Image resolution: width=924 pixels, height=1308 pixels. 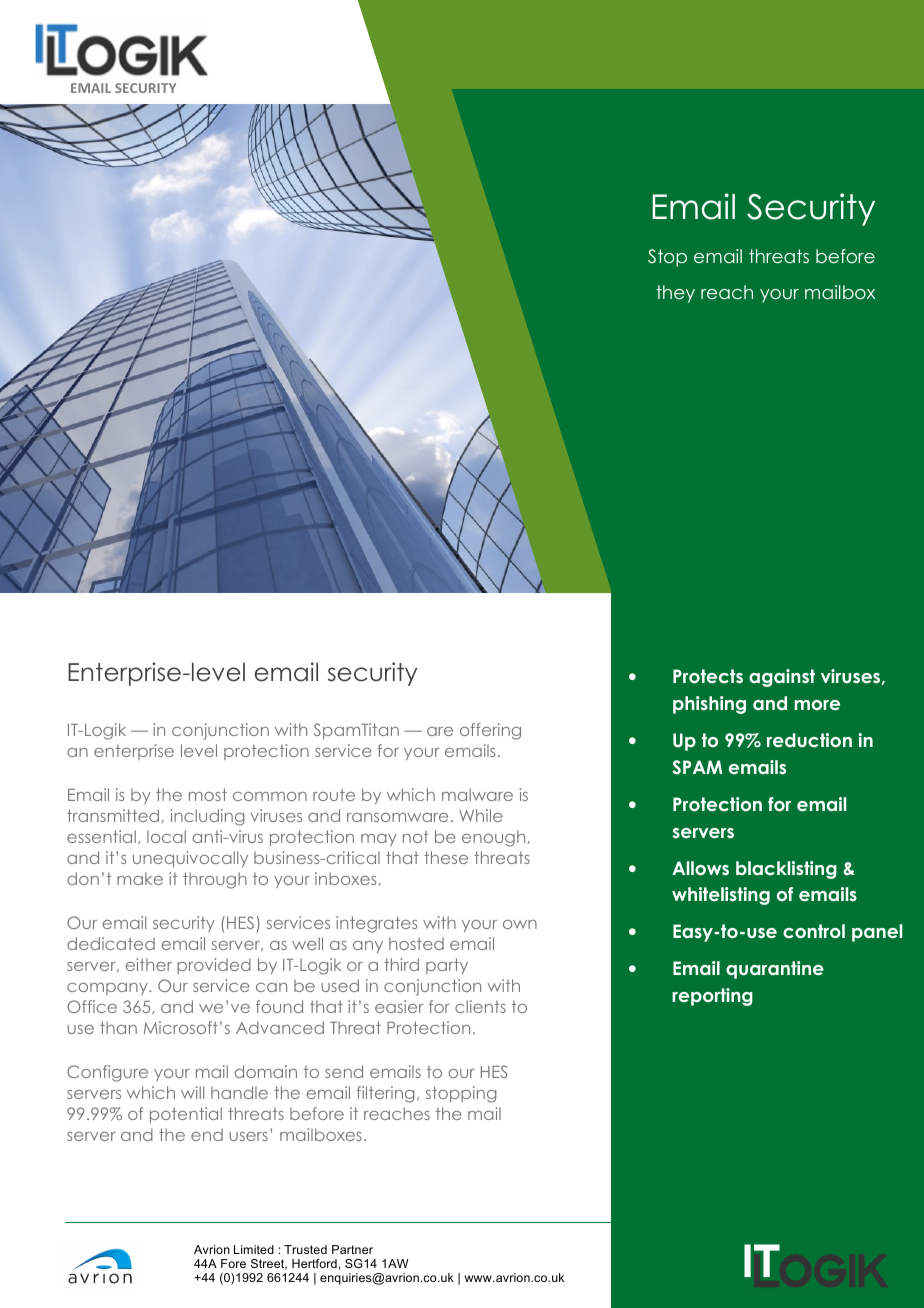 I want to click on reduction, so click(x=809, y=740).
